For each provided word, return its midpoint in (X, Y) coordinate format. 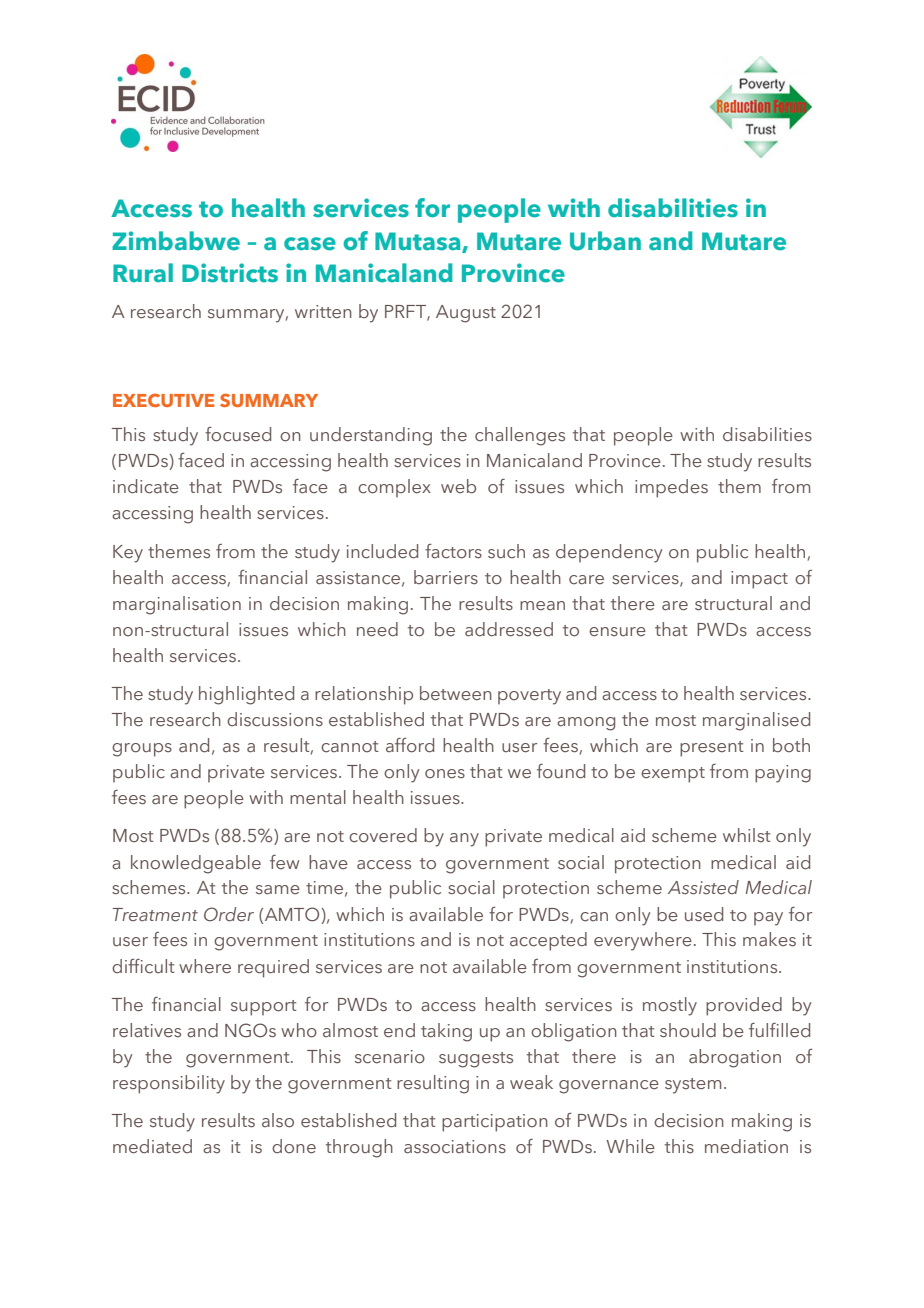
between (456, 693)
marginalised (756, 721)
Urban (605, 241)
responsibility (169, 1084)
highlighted (246, 695)
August (466, 314)
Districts (230, 273)
